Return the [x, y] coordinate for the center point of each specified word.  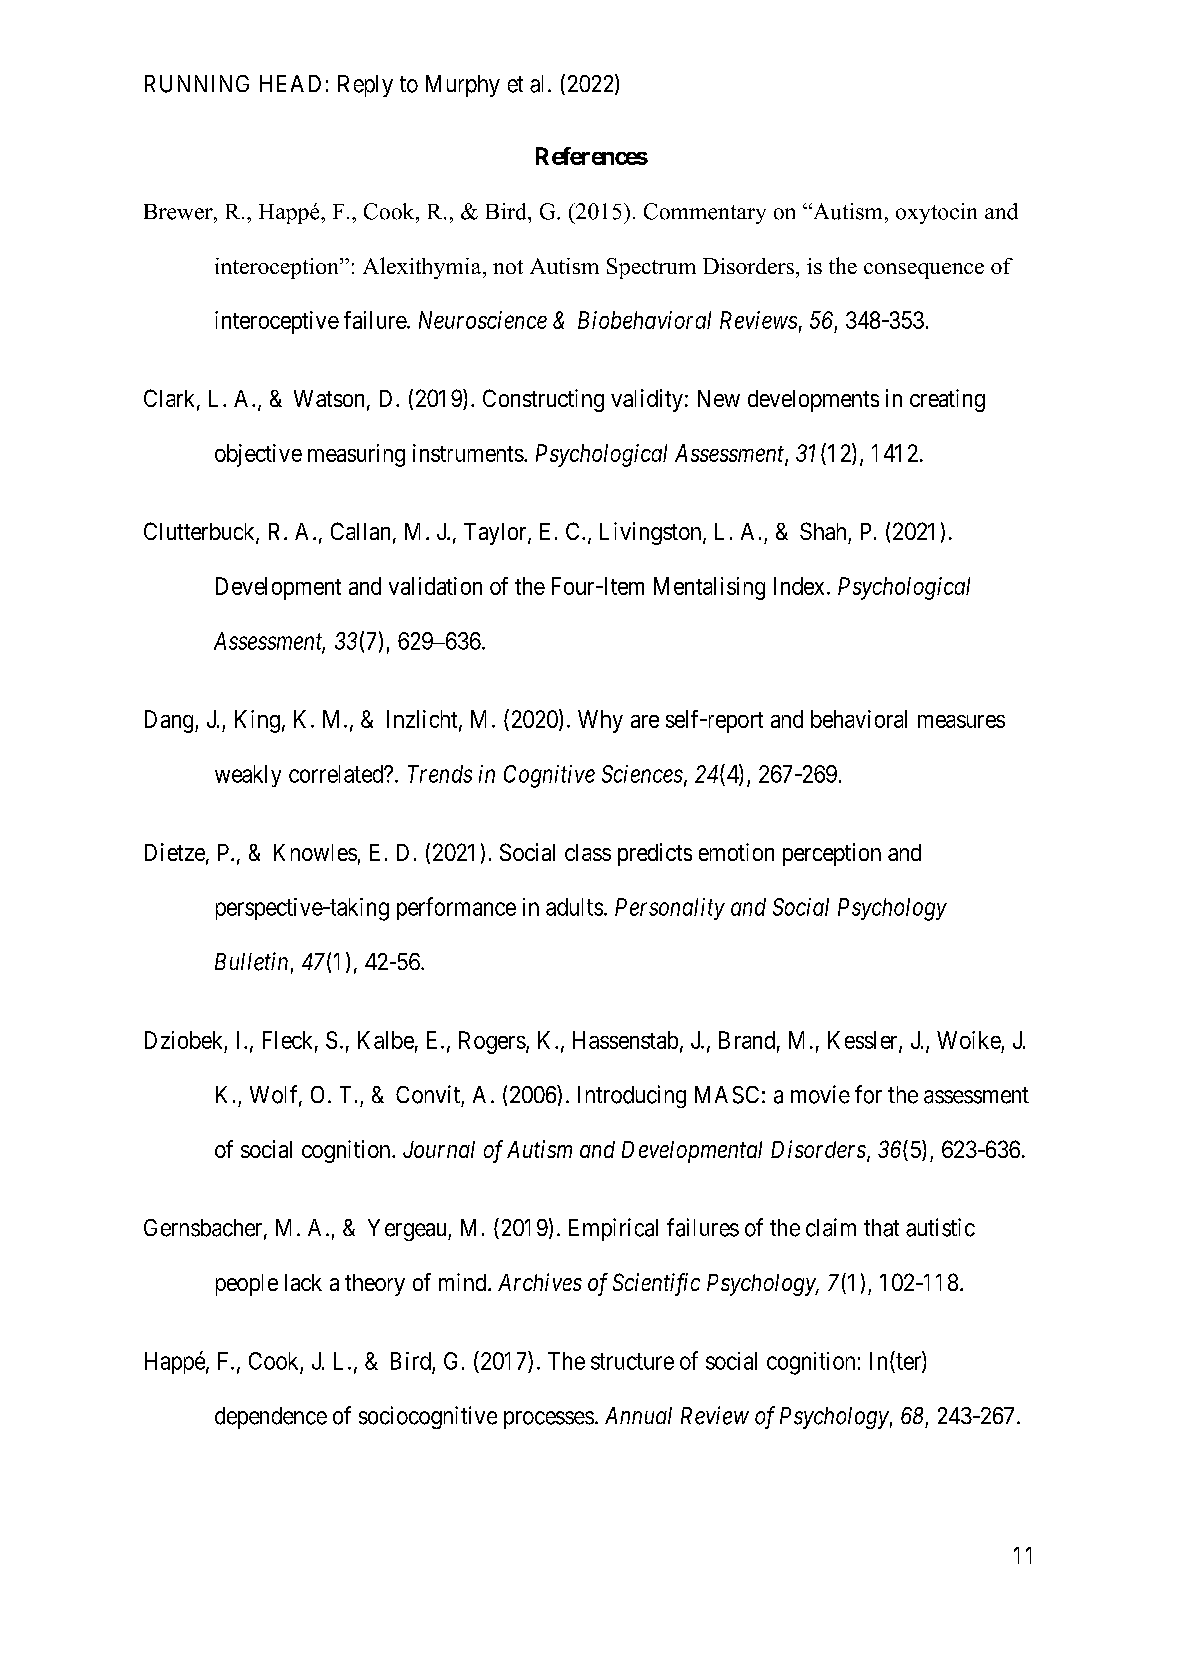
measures [961, 721]
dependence [271, 1418]
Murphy [463, 86]
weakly [248, 776]
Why [600, 721]
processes [549, 1420]
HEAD [290, 83]
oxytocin [936, 213]
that [881, 1228]
